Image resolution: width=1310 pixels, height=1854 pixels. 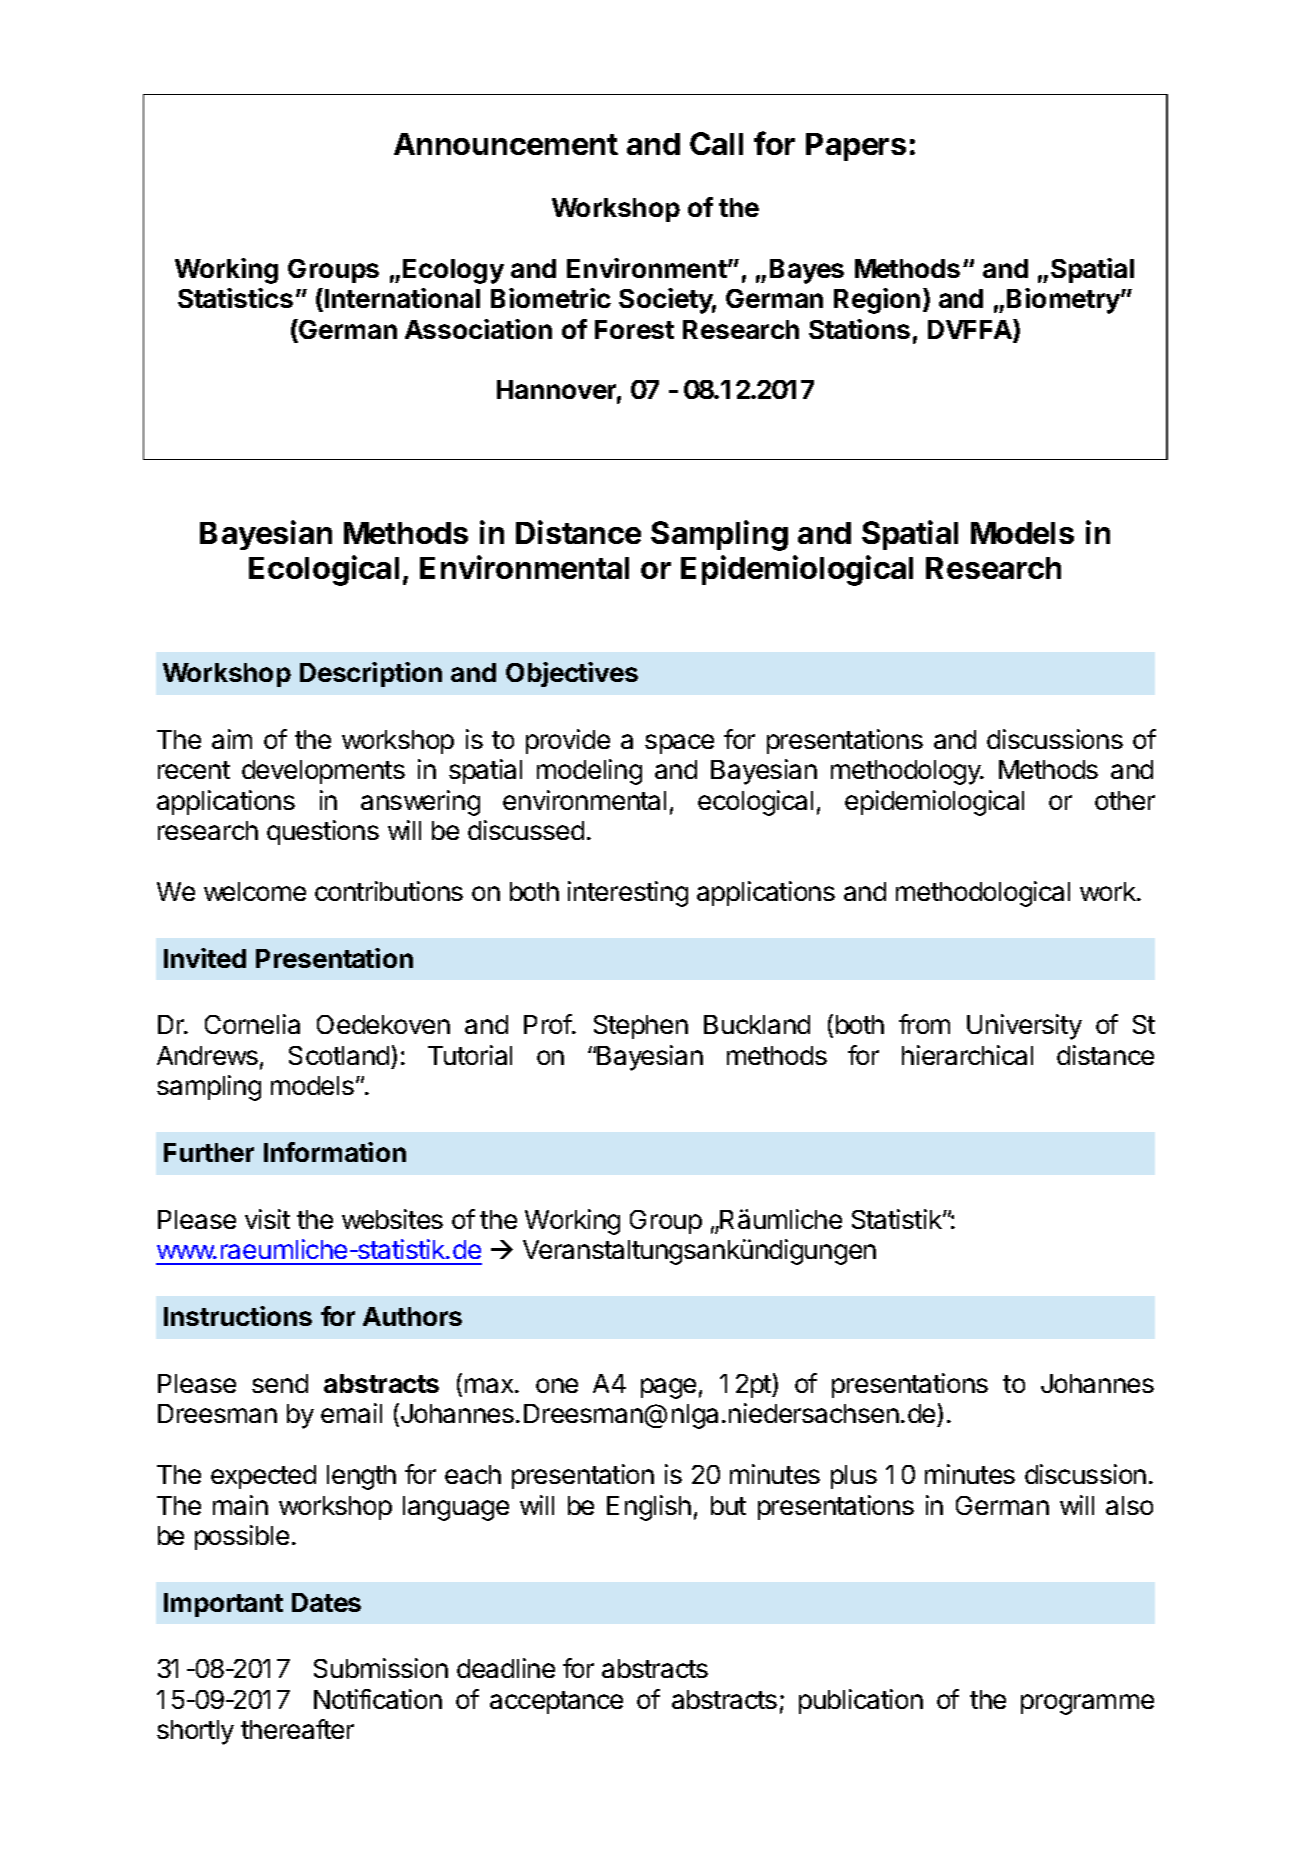 What do you see at coordinates (679, 744) in the image?
I see `space` at bounding box center [679, 744].
